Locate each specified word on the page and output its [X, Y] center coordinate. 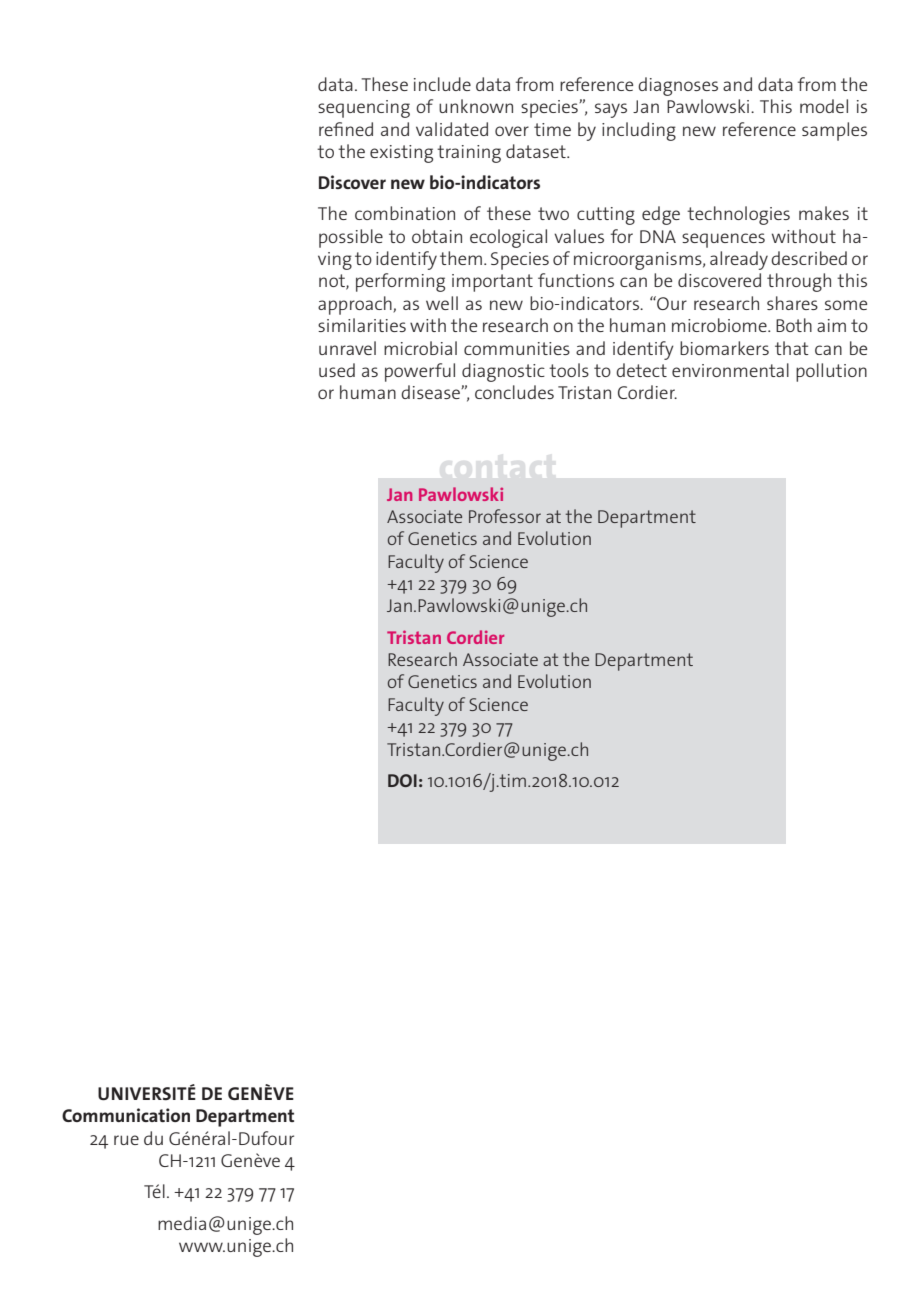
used [337, 370]
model [824, 106]
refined [346, 129]
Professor [505, 516]
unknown [476, 106]
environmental [730, 370]
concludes [514, 392]
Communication [126, 1115]
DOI [402, 780]
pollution [831, 372]
